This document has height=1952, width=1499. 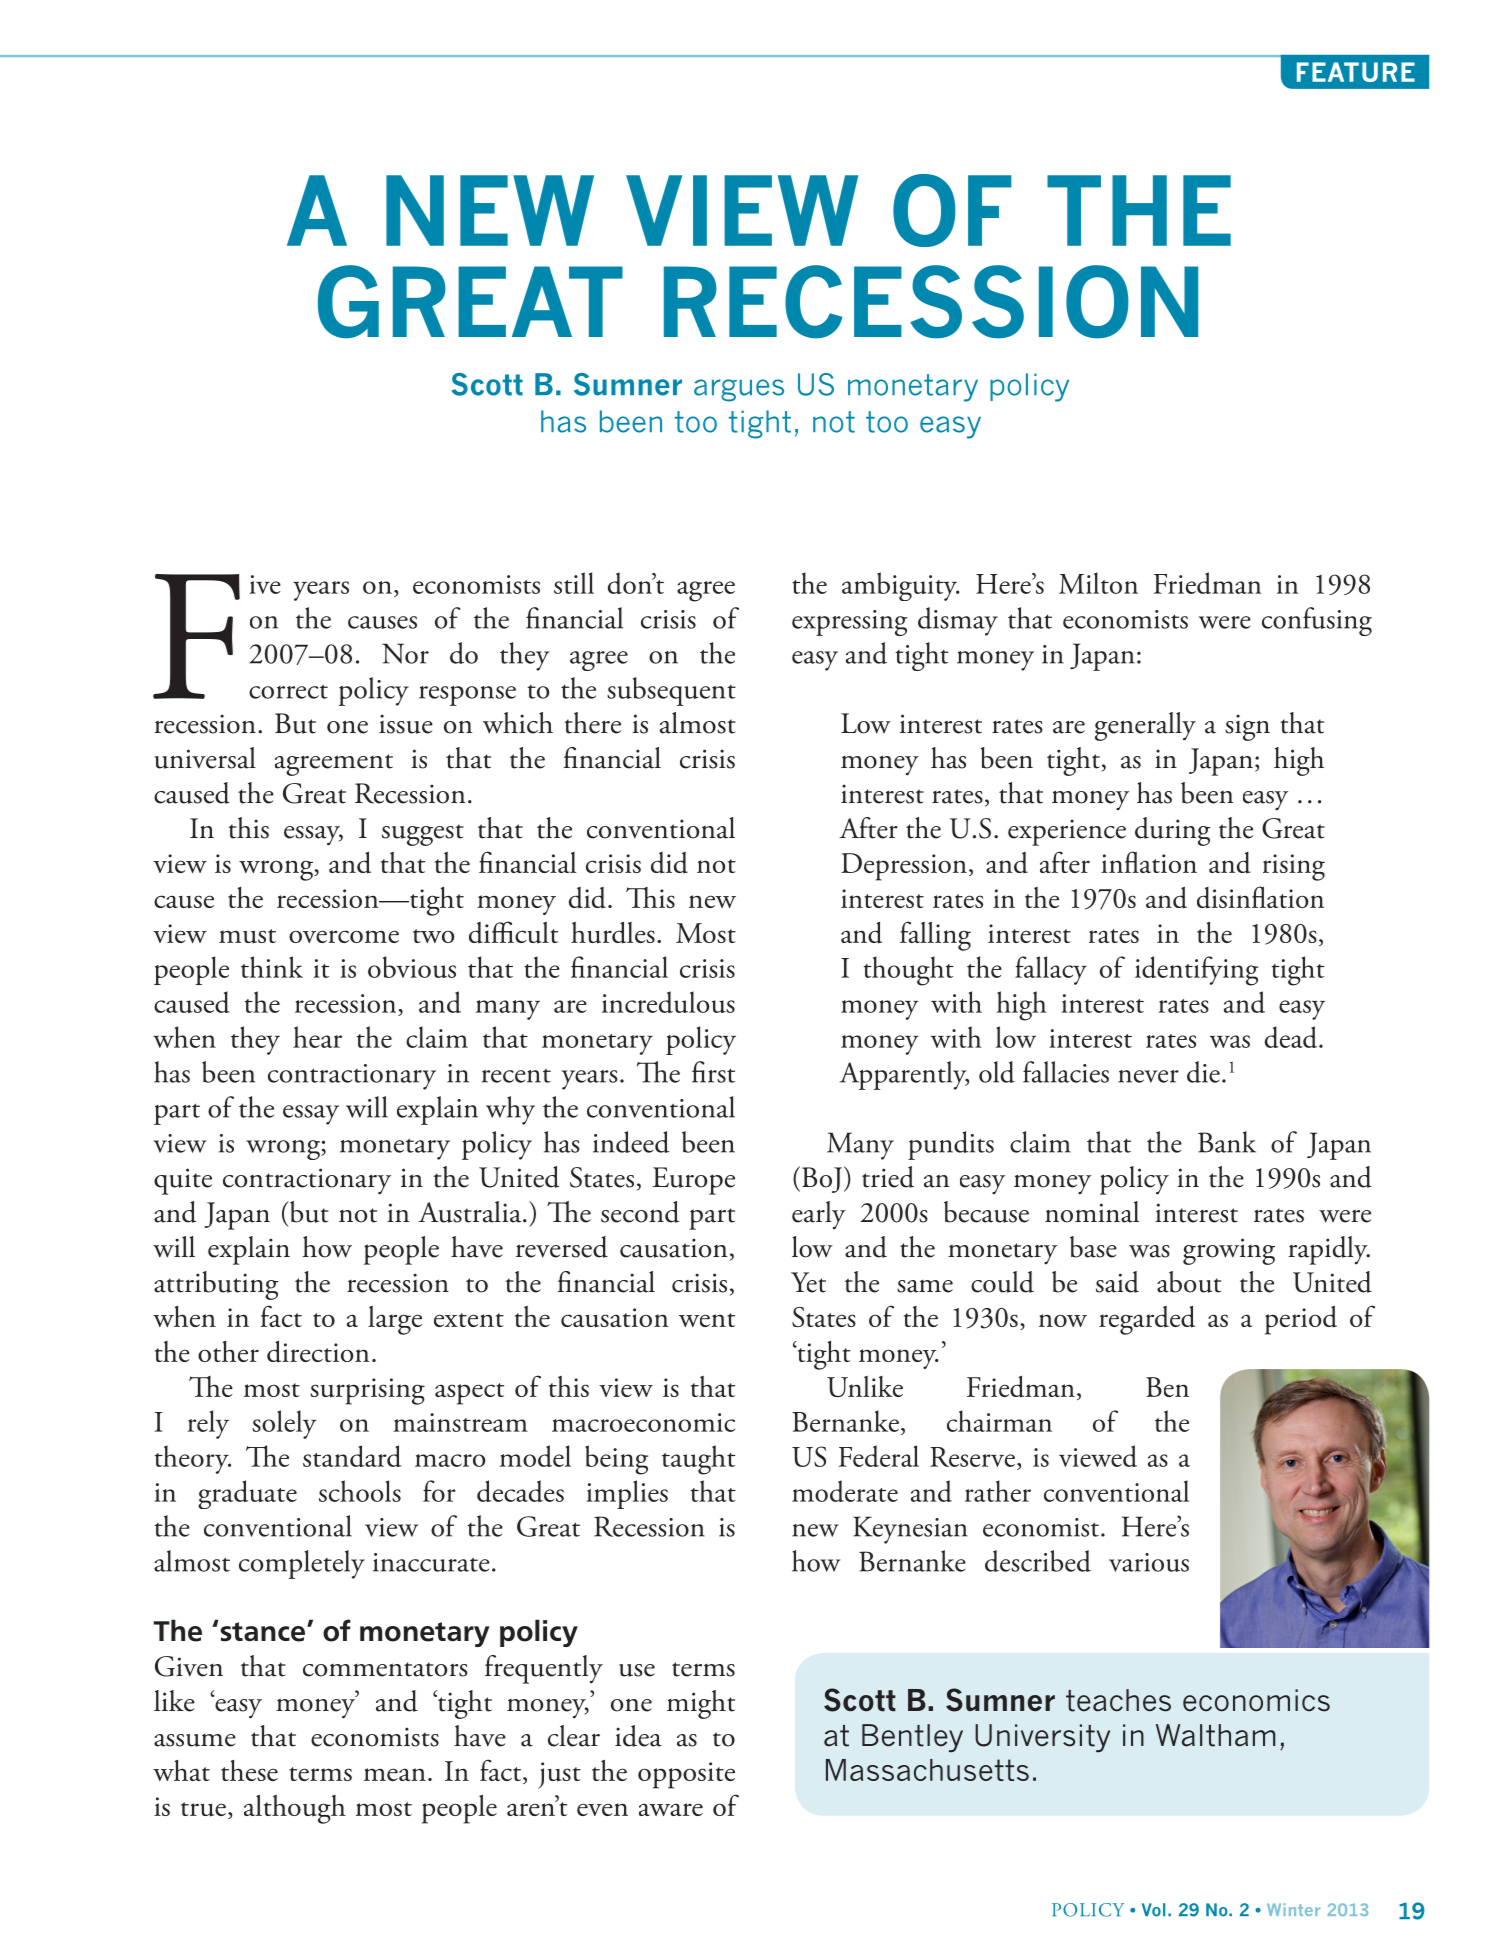 What do you see at coordinates (739, 390) in the document?
I see `argues` at bounding box center [739, 390].
